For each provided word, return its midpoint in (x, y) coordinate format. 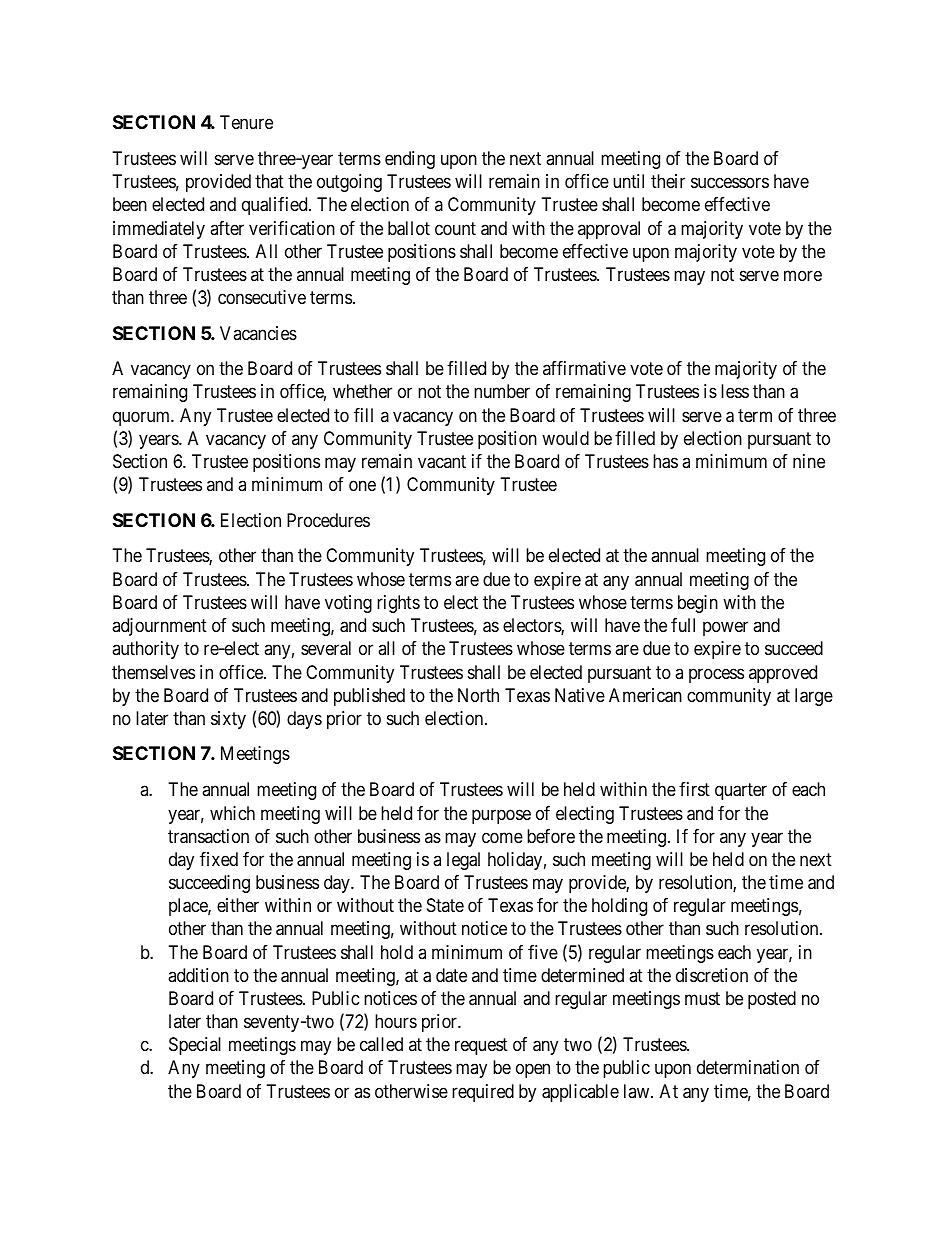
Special (195, 1046)
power (725, 629)
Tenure (246, 122)
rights (398, 604)
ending (410, 160)
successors (730, 182)
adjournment (159, 627)
